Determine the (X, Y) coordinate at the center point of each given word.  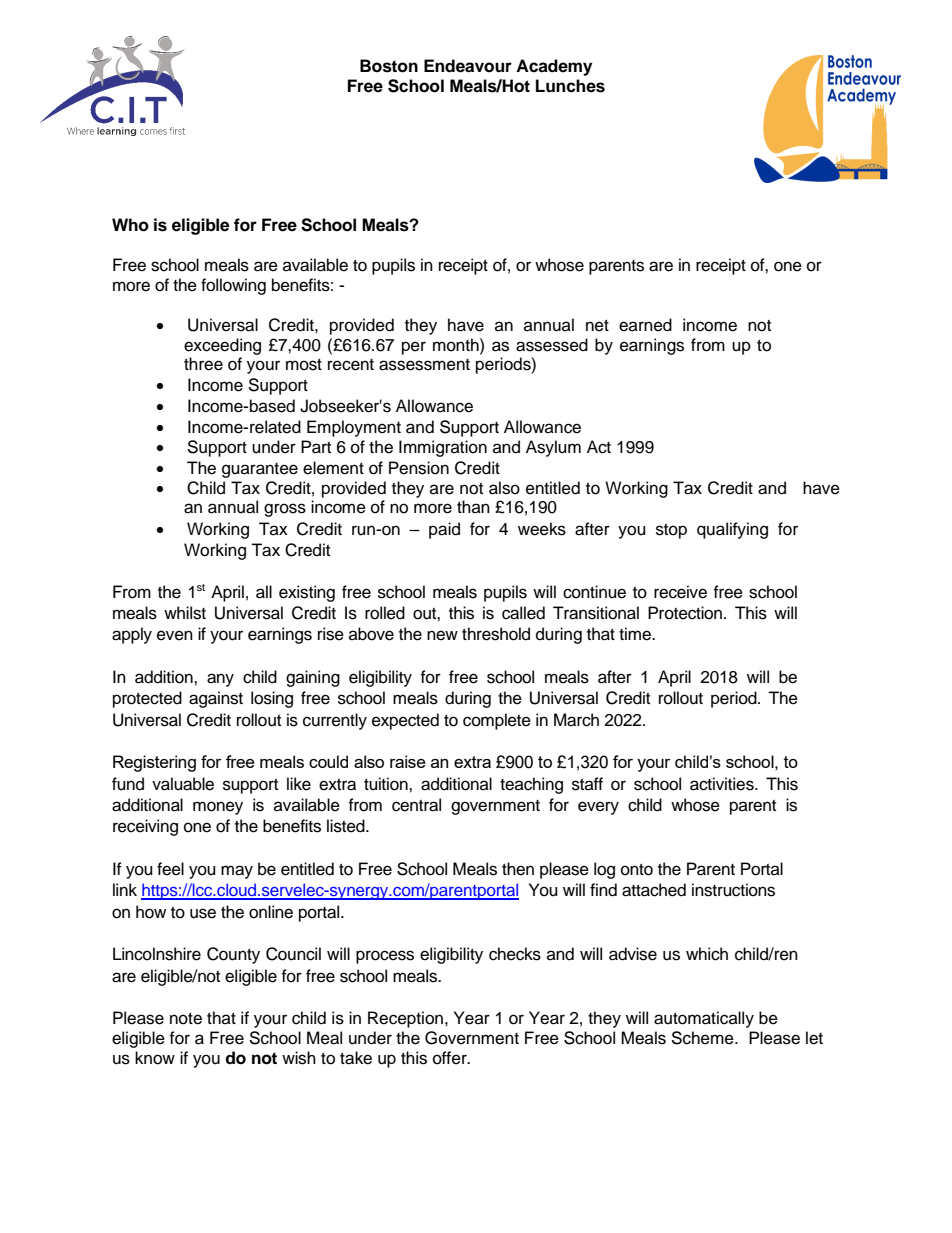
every (598, 808)
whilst (185, 613)
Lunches (570, 86)
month (457, 345)
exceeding (222, 346)
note (186, 1019)
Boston (389, 66)
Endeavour (468, 66)
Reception (405, 1019)
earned (645, 325)
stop (671, 531)
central (416, 805)
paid (444, 530)
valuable (183, 784)
